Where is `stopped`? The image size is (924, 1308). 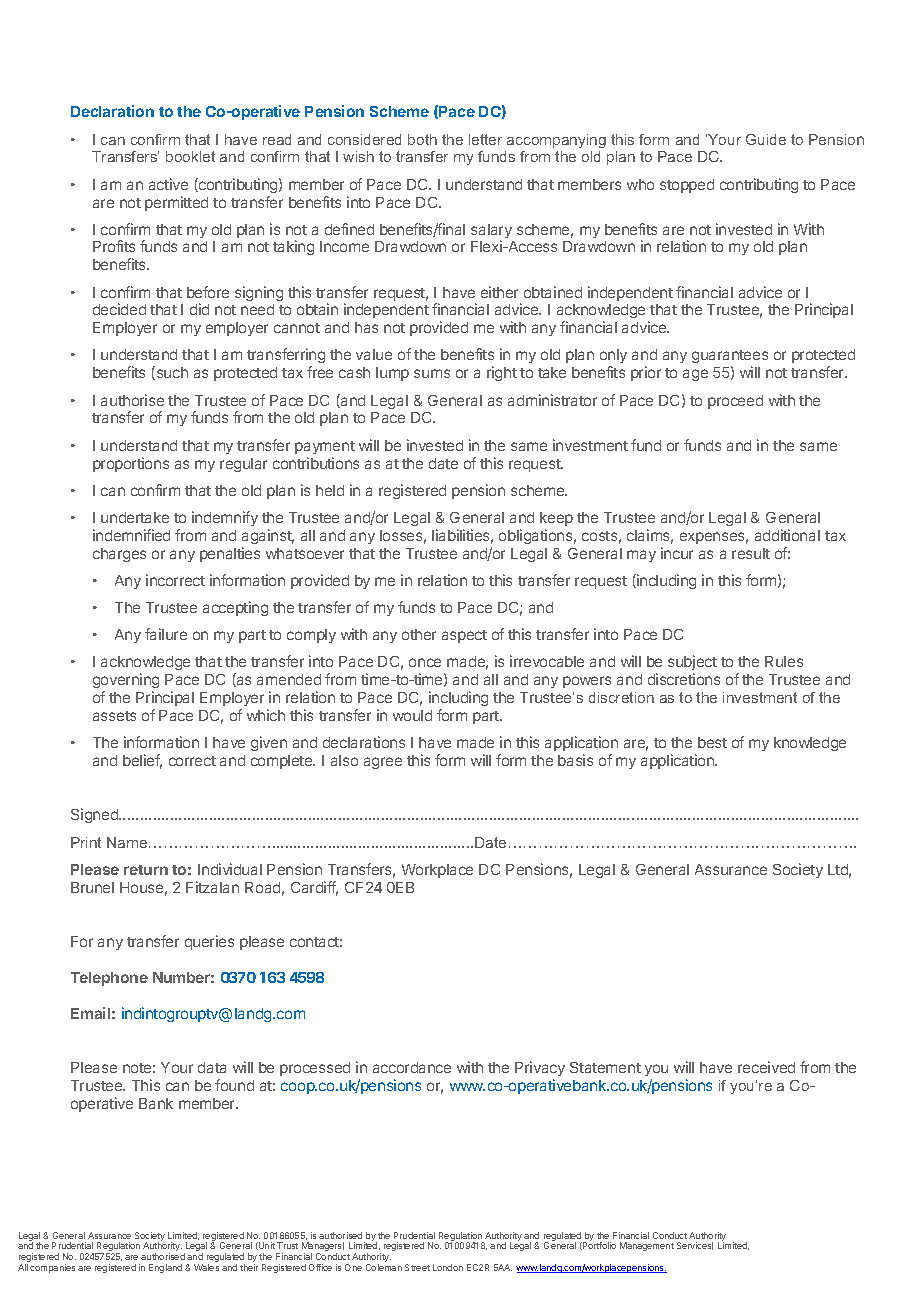 stopped is located at coordinates (687, 186).
